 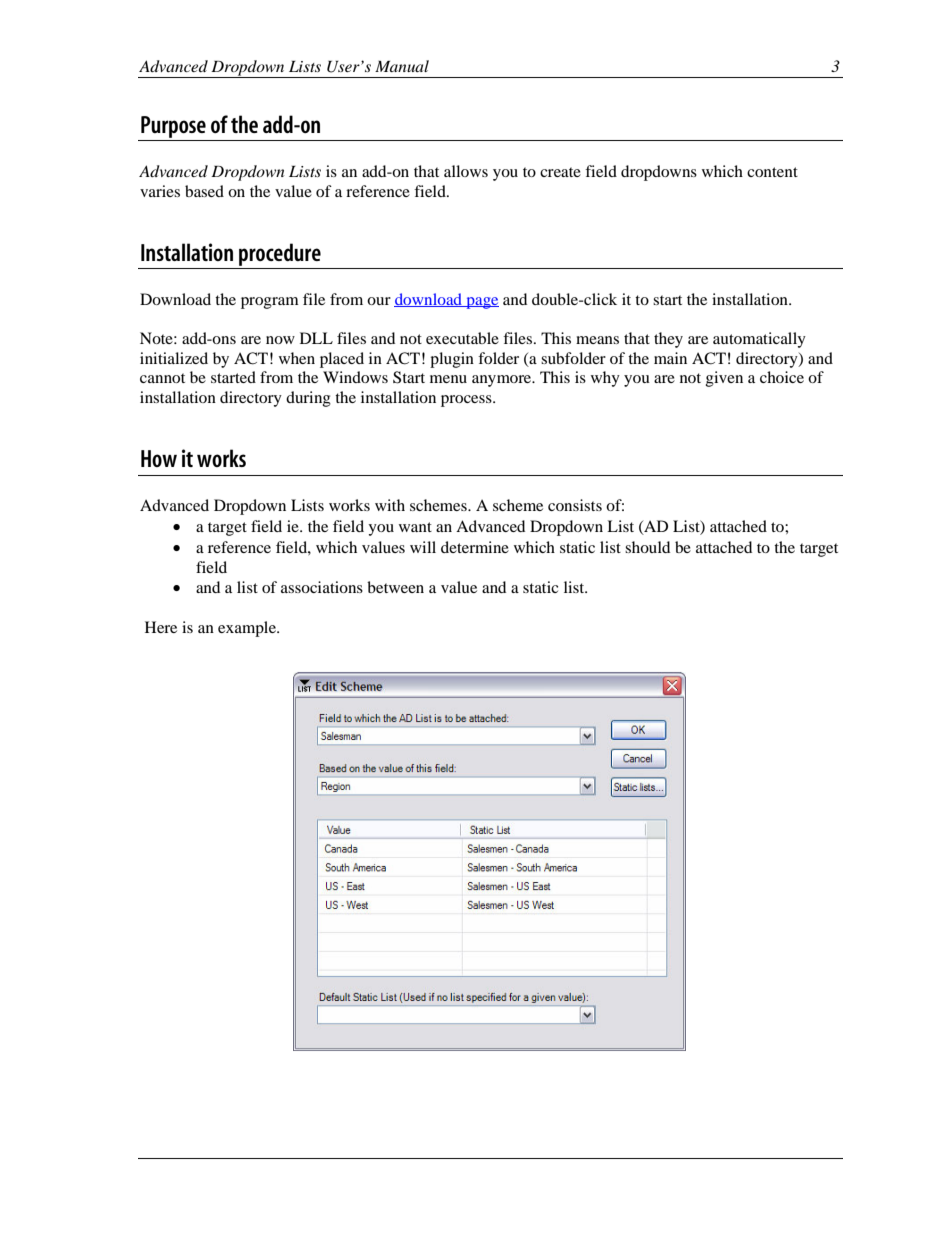 I want to click on between, so click(x=395, y=587).
